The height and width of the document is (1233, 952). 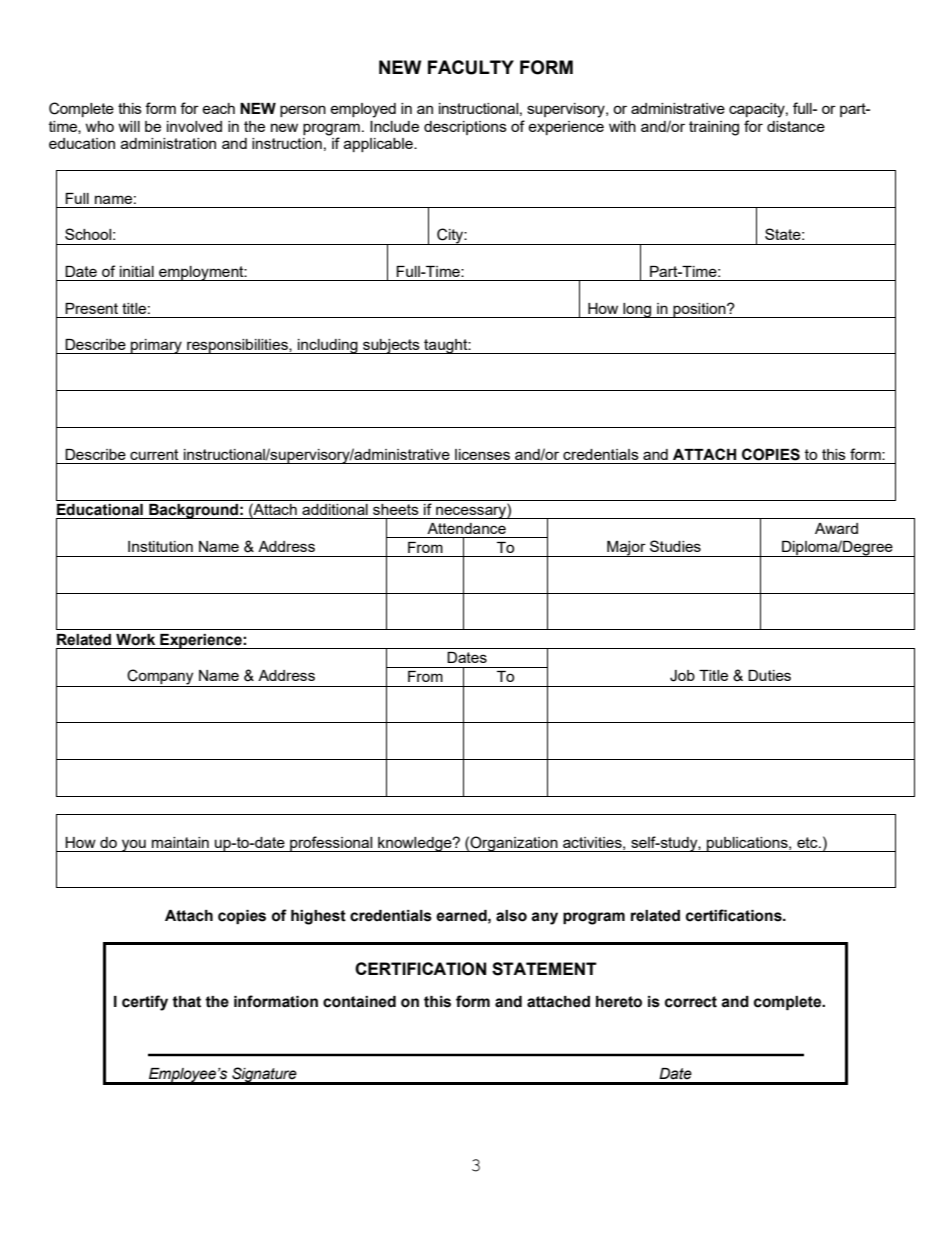 I want to click on contained, so click(x=359, y=1002).
